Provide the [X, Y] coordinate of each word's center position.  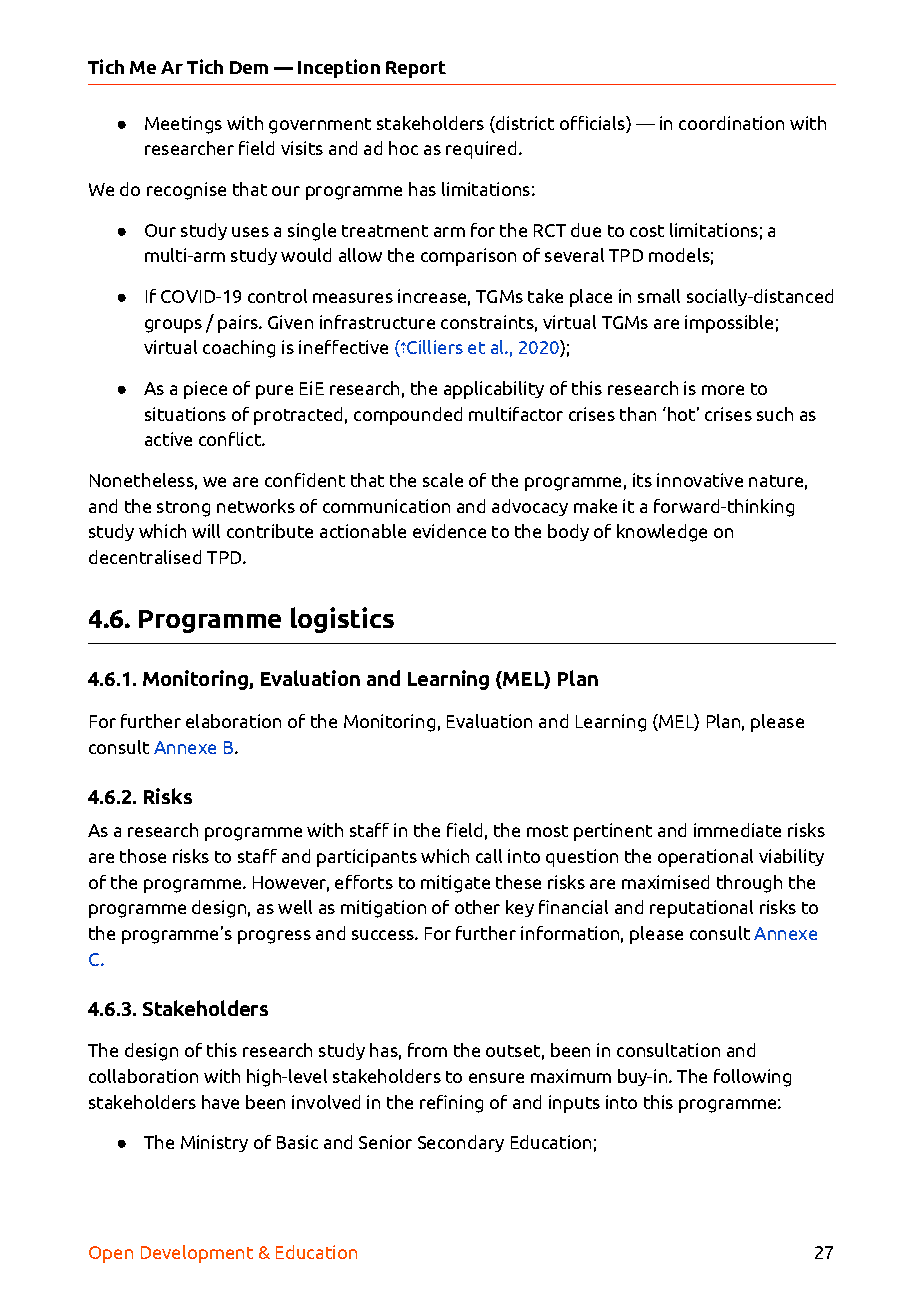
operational [705, 858]
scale [443, 480]
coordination [731, 123]
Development [197, 1254]
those [143, 856]
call [489, 856]
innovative [700, 480]
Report [416, 69]
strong [183, 509]
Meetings [183, 125]
